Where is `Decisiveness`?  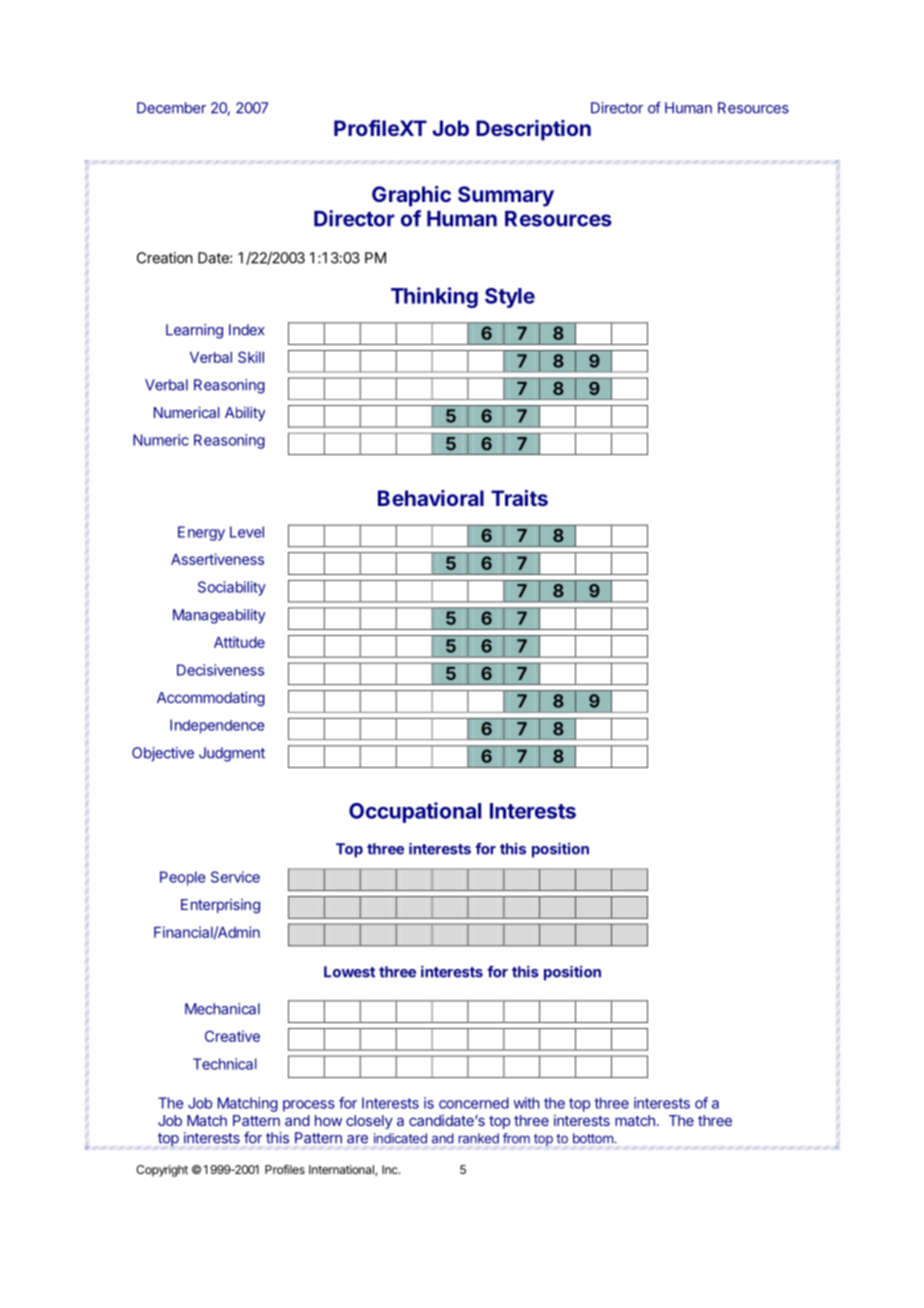
Decisiveness is located at coordinates (220, 670).
